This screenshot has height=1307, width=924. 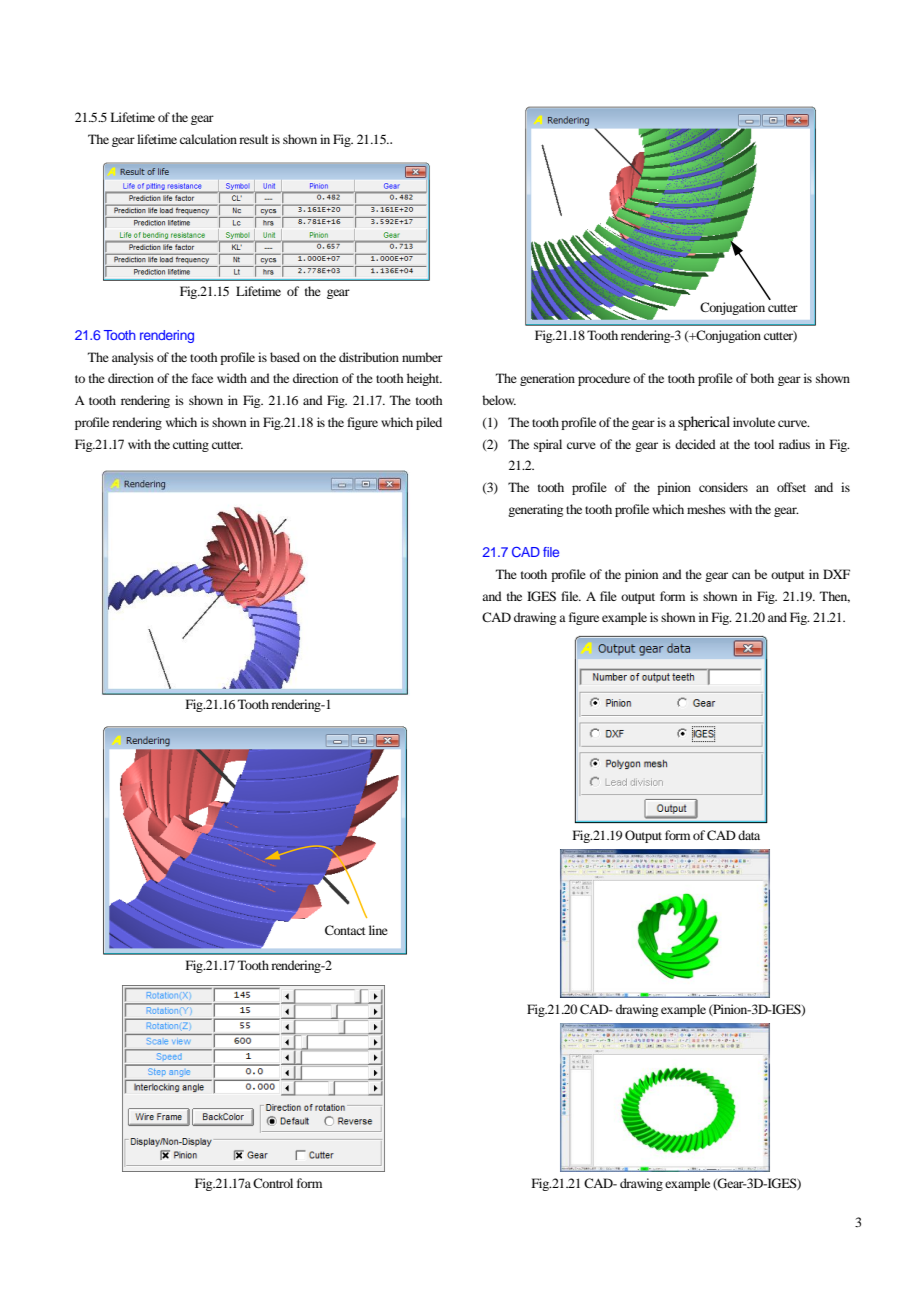 I want to click on can, so click(x=741, y=575).
